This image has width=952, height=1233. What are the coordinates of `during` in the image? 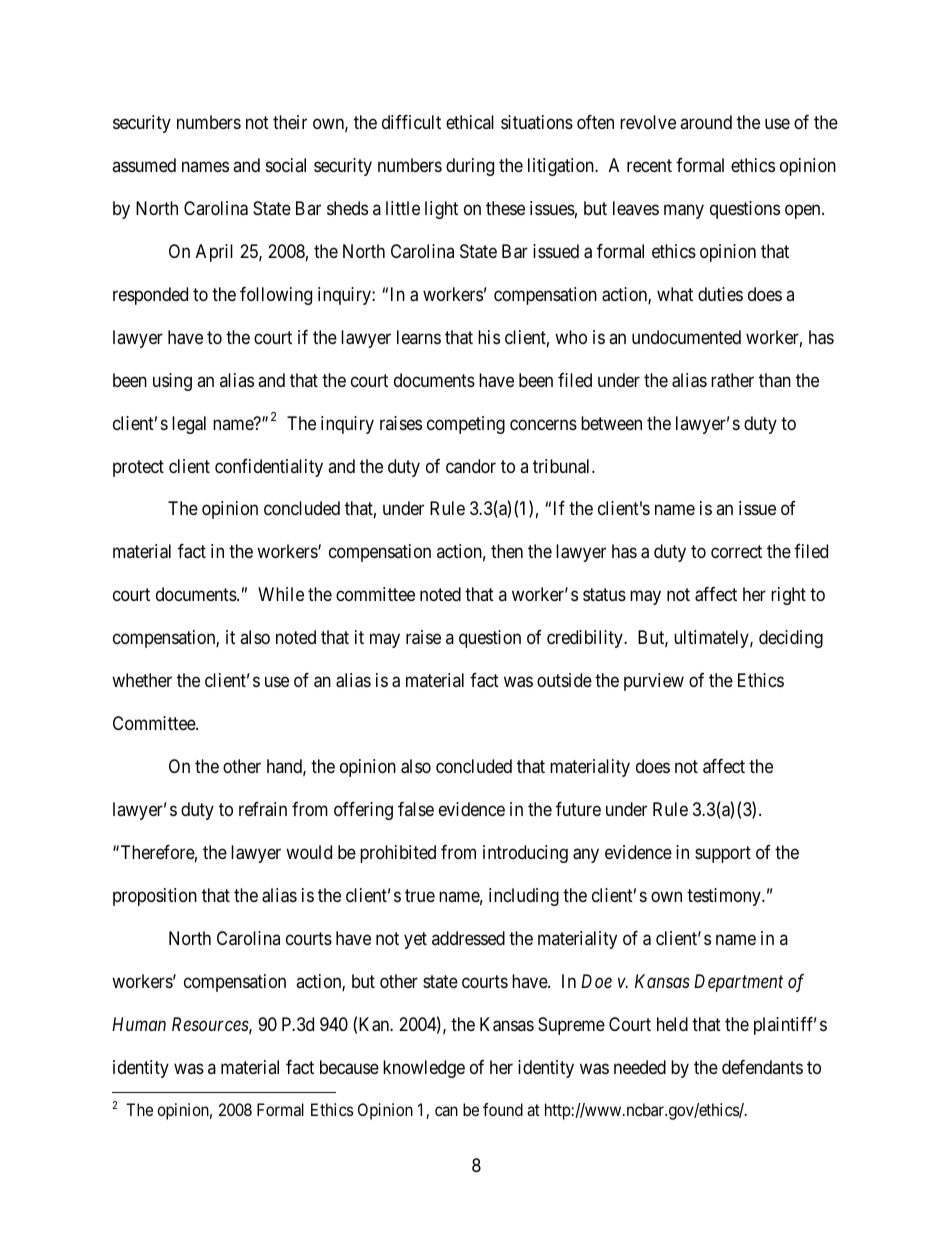 It's located at (470, 167).
